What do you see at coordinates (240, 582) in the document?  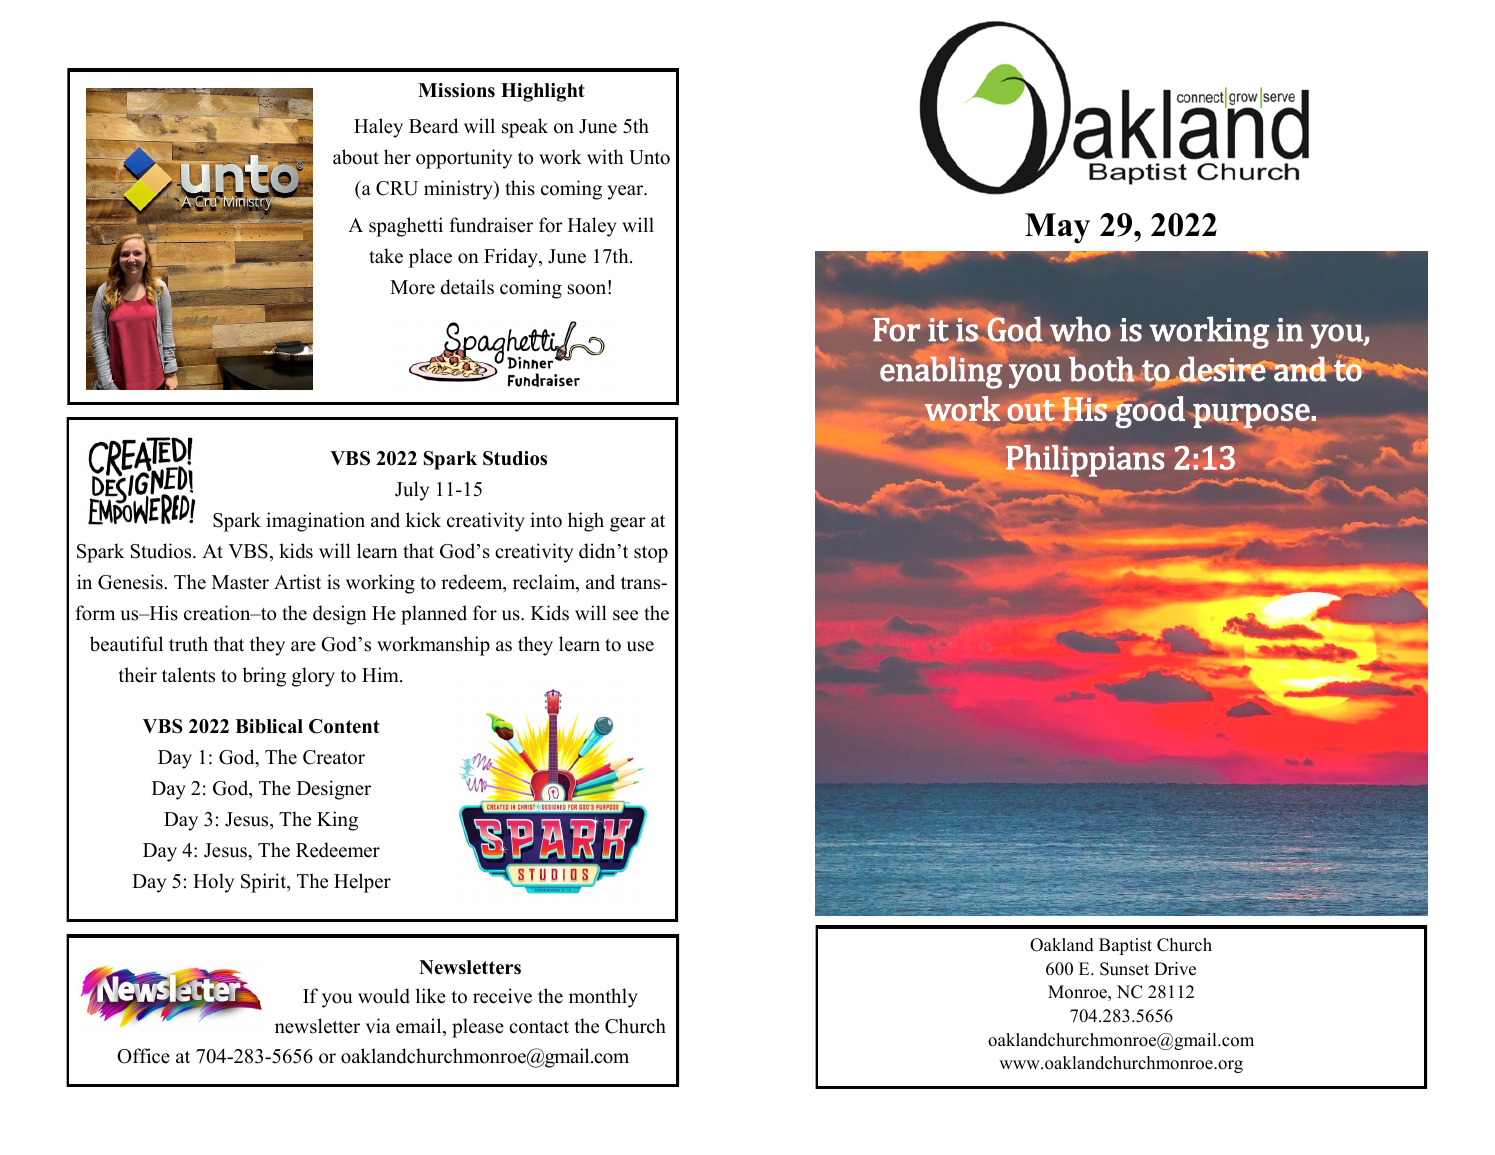 I see `Master` at bounding box center [240, 582].
